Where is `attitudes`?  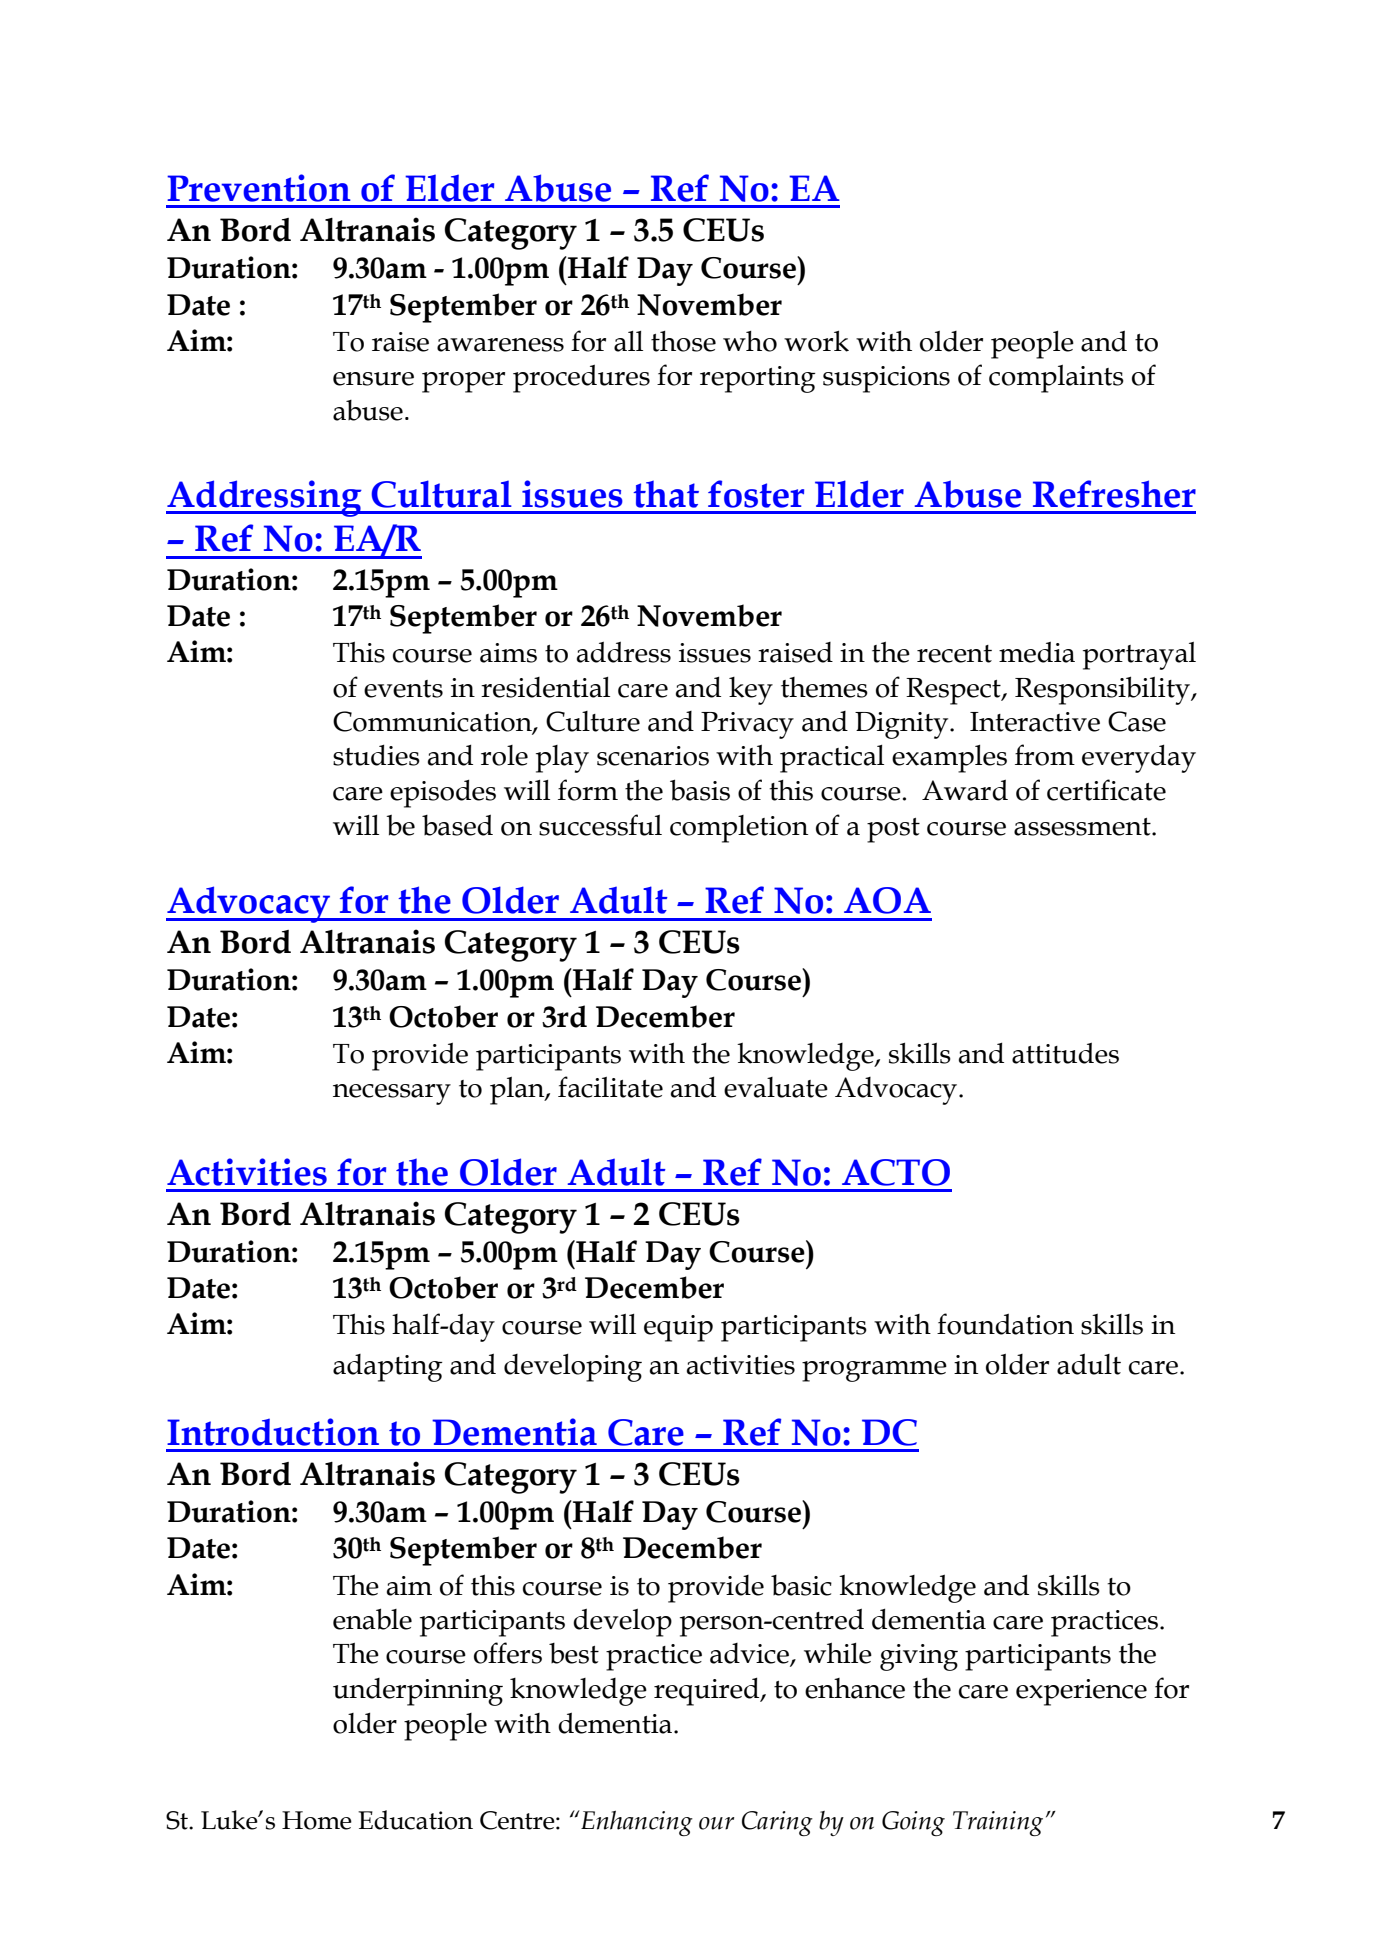
attitudes is located at coordinates (1065, 1053).
